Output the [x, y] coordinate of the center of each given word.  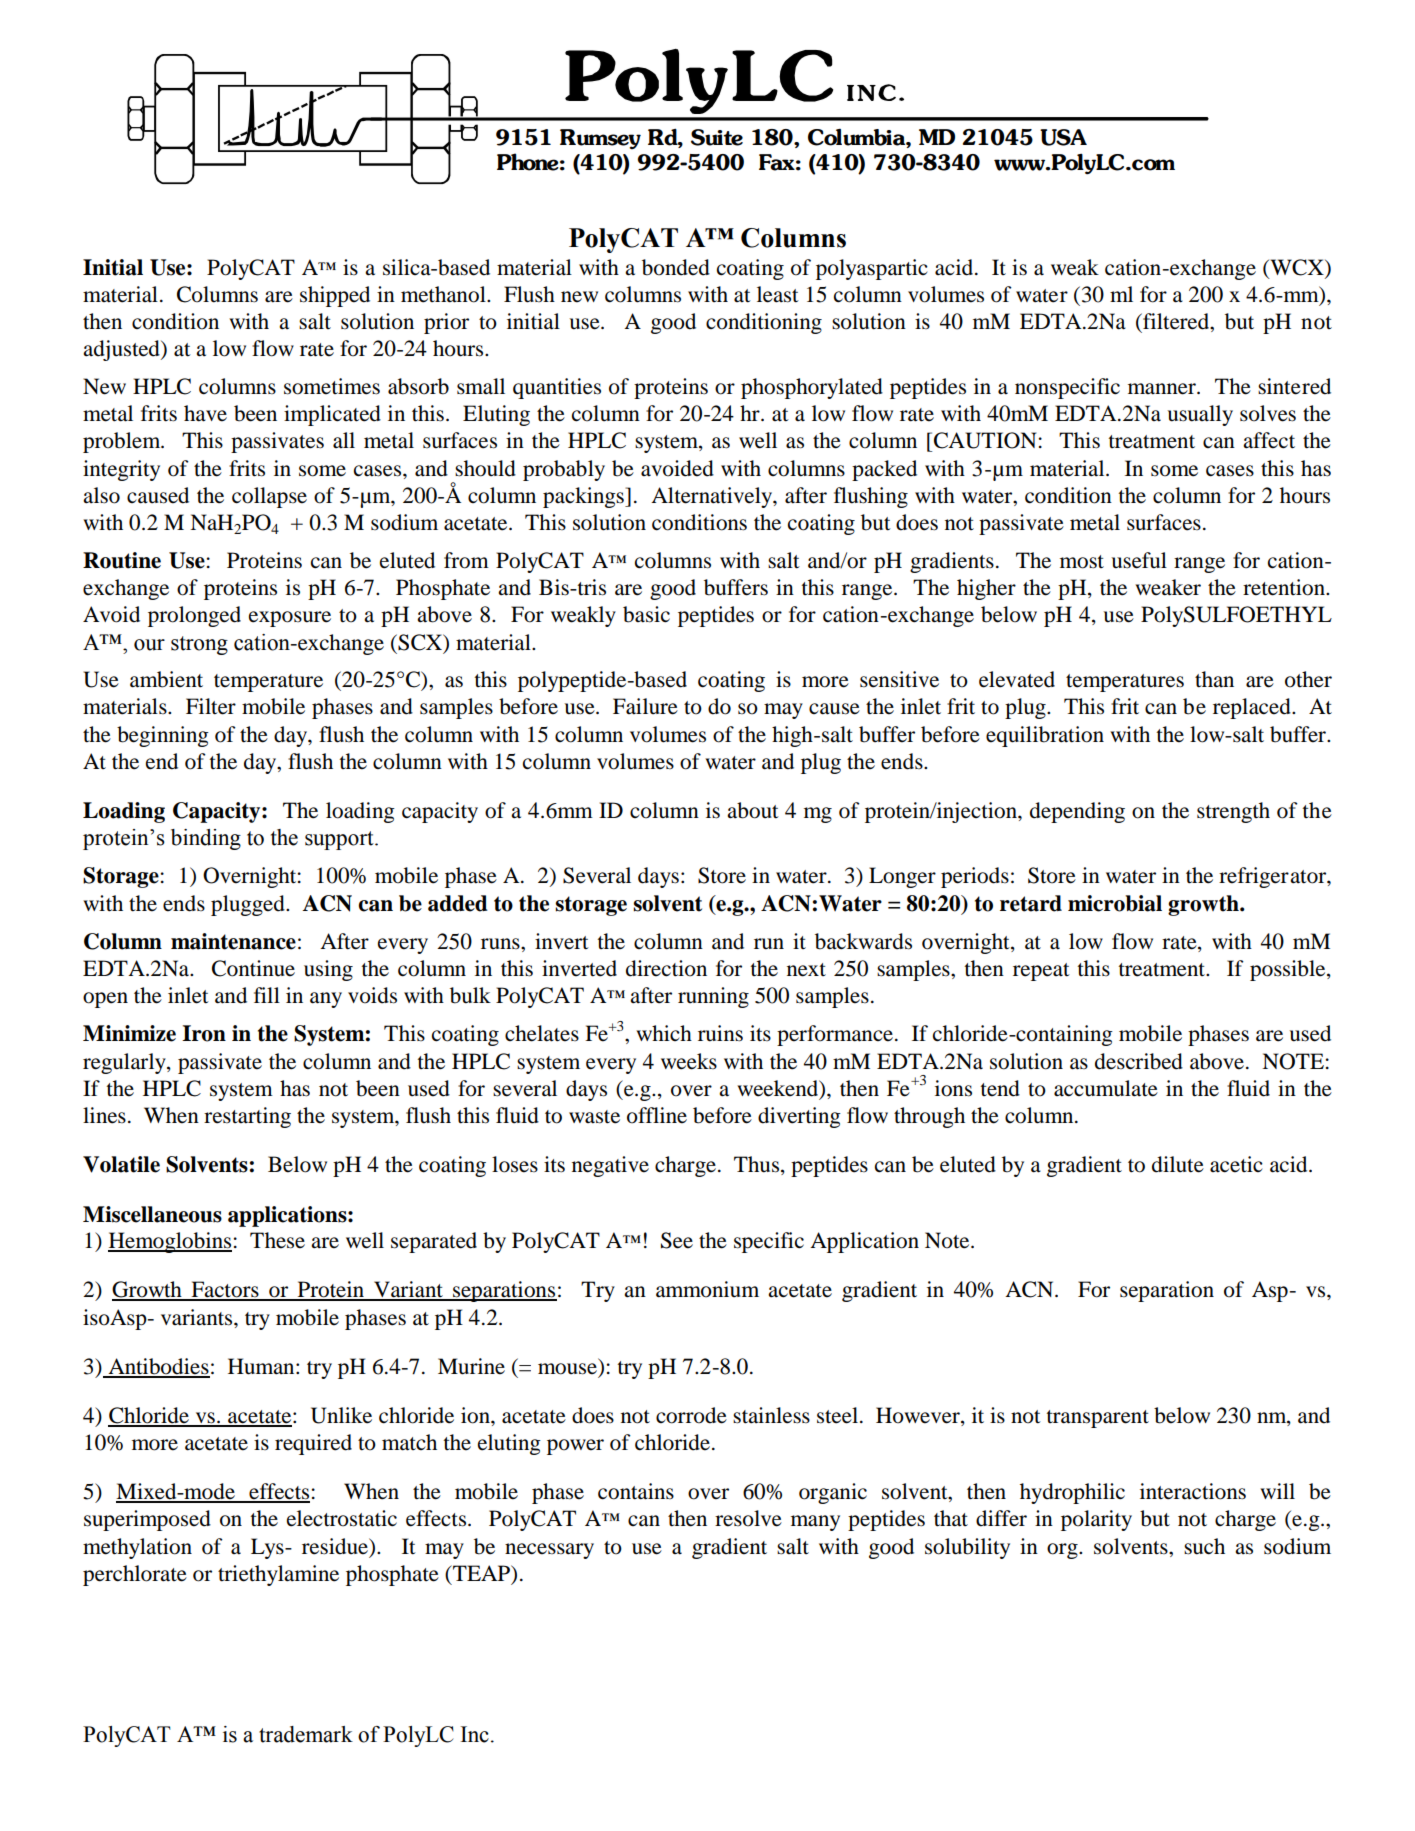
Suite [717, 137]
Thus [756, 1164]
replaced [1253, 708]
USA [1063, 137]
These [277, 1240]
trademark [306, 1734]
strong [199, 645]
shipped [335, 296]
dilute [1178, 1164]
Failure [645, 706]
